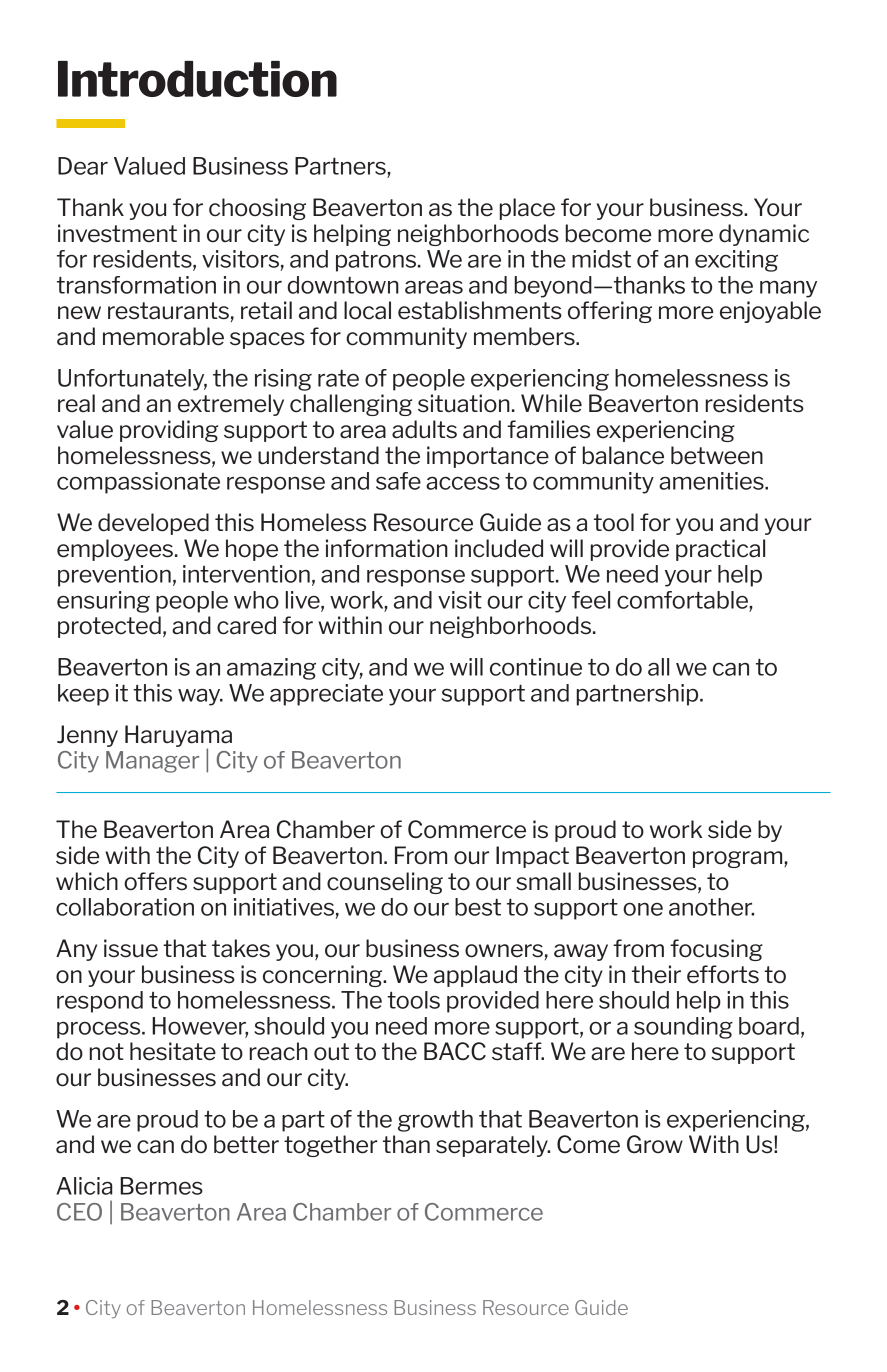 The image size is (887, 1372). Describe the element at coordinates (84, 1186) in the screenshot. I see `Alicia` at that location.
